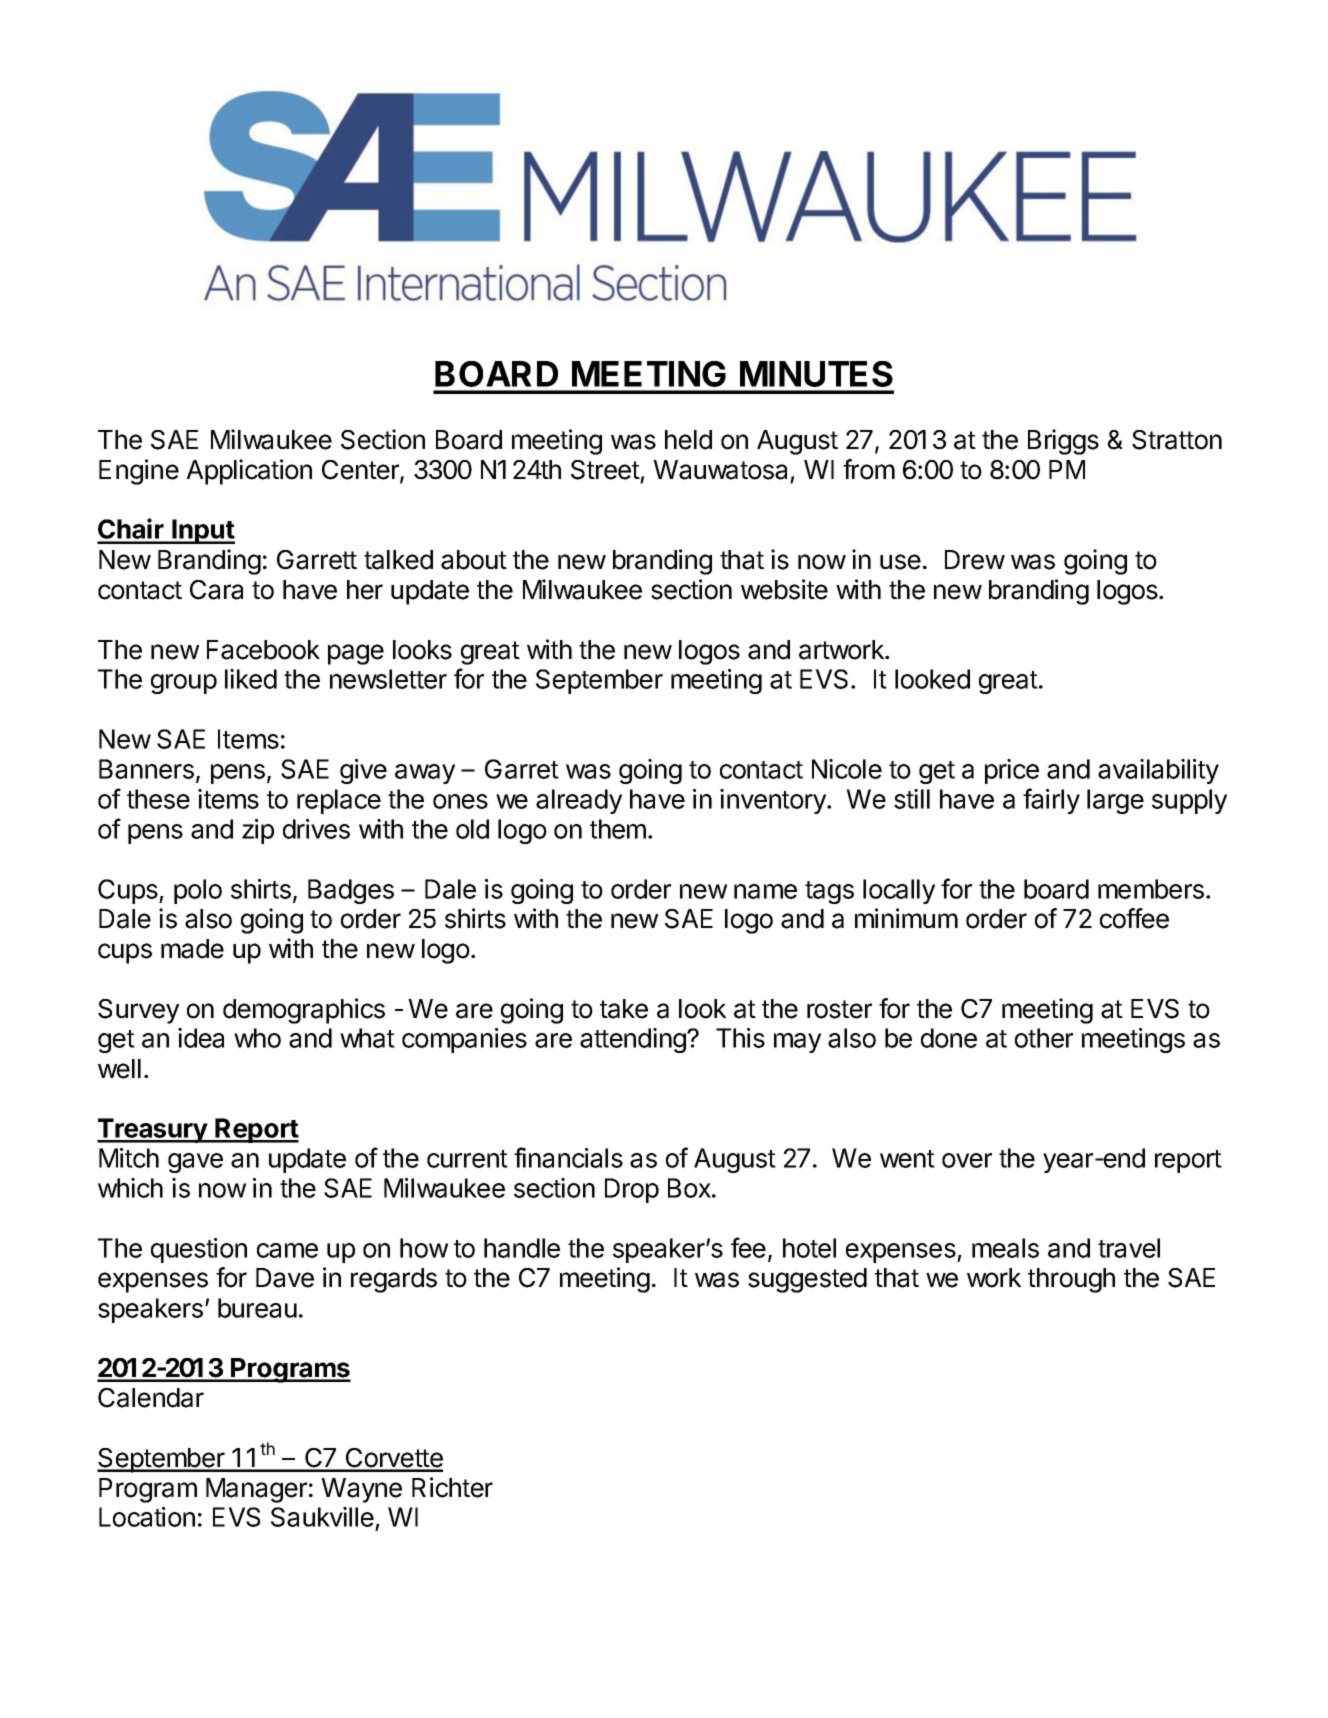 This screenshot has height=1718, width=1328. What do you see at coordinates (192, 949) in the screenshot?
I see `made` at bounding box center [192, 949].
